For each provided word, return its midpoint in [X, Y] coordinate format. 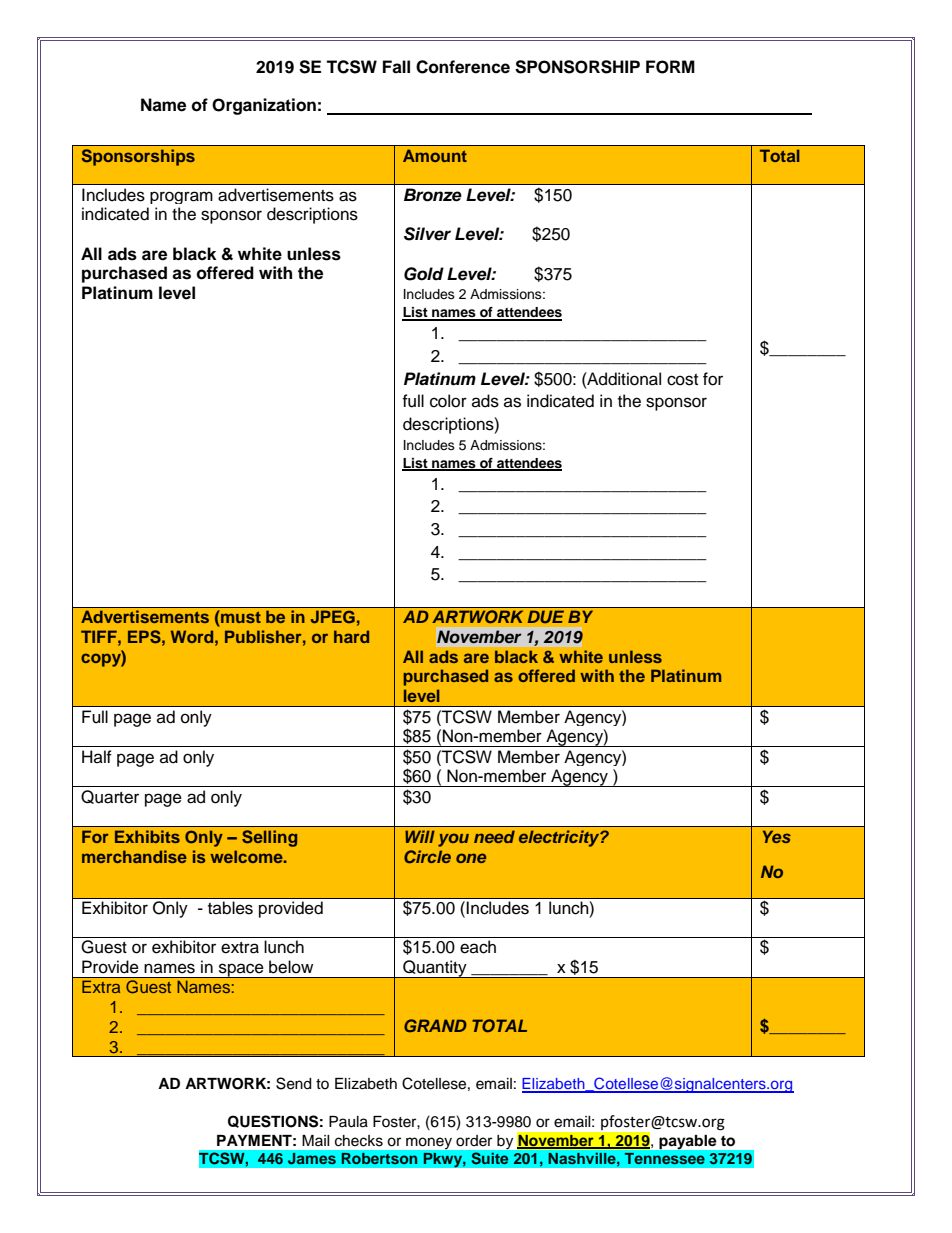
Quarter [110, 797]
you [453, 840]
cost [682, 380]
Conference [463, 67]
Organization [264, 106]
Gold [424, 274]
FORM [670, 67]
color [448, 401]
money [429, 1143]
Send [293, 1083]
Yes [777, 836]
